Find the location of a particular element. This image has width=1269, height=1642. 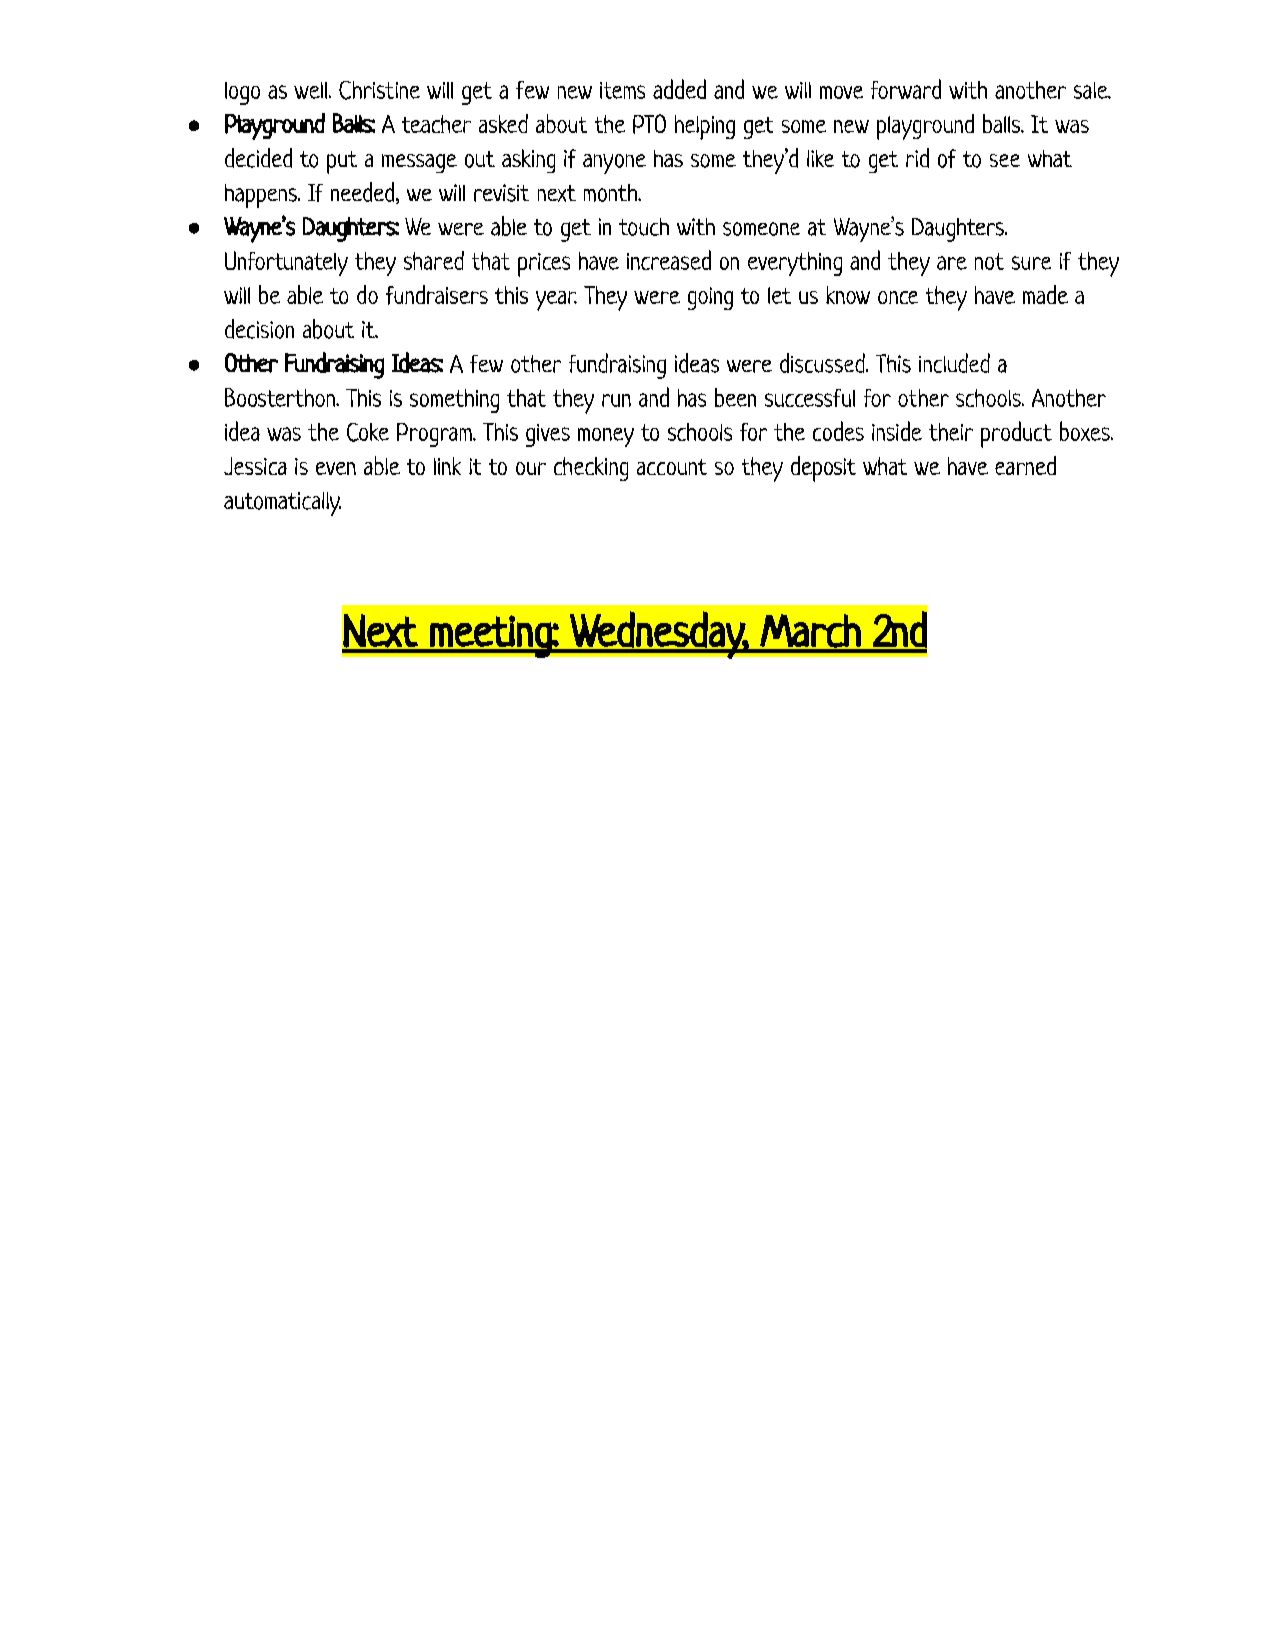

included is located at coordinates (954, 363).
